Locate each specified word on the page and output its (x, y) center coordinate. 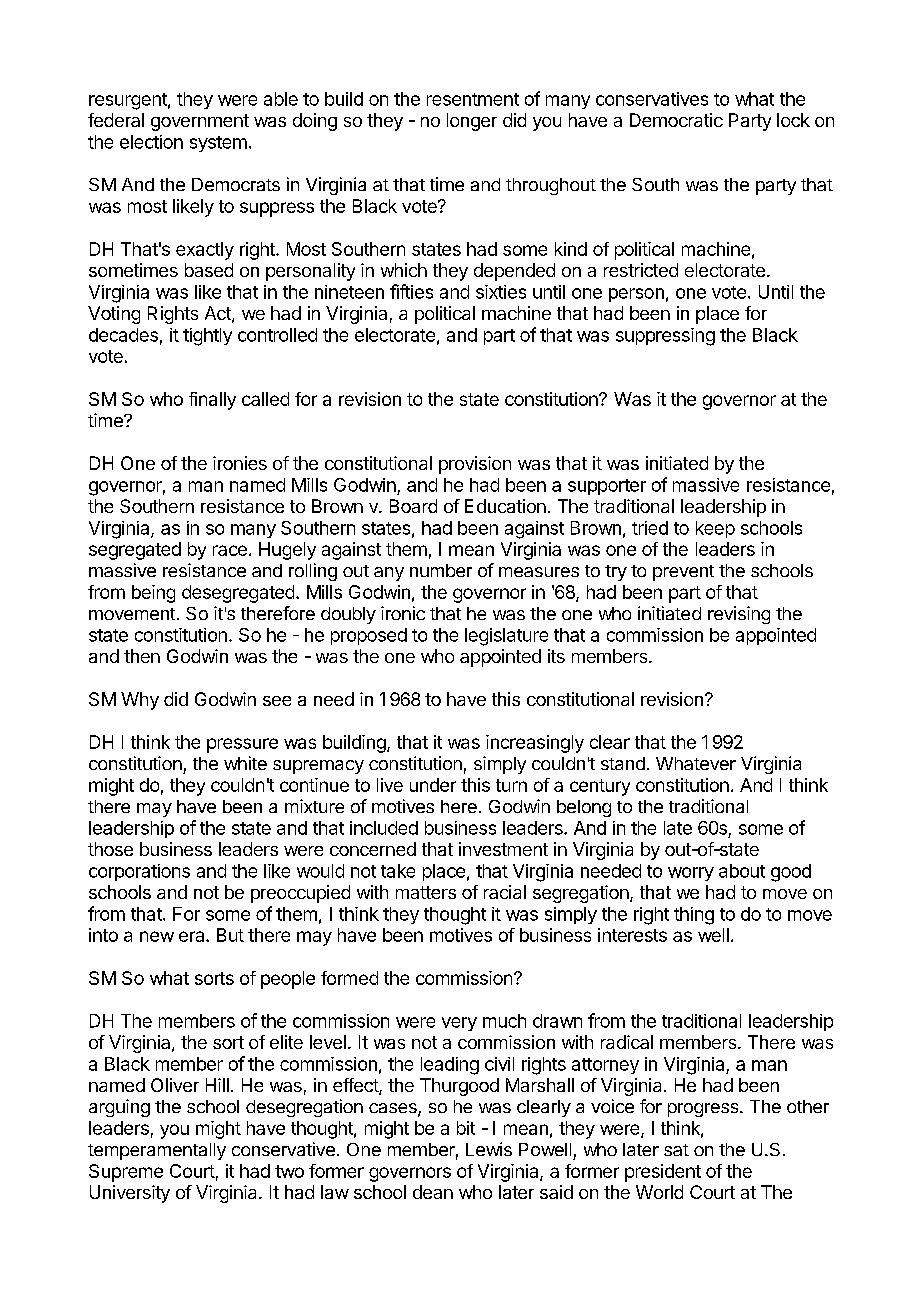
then (142, 656)
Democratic (676, 120)
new (157, 936)
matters (426, 892)
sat (676, 1150)
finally (212, 401)
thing (694, 916)
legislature (506, 637)
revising (739, 615)
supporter (607, 487)
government (200, 122)
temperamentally (157, 1151)
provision (475, 465)
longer (472, 122)
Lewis (489, 1149)
